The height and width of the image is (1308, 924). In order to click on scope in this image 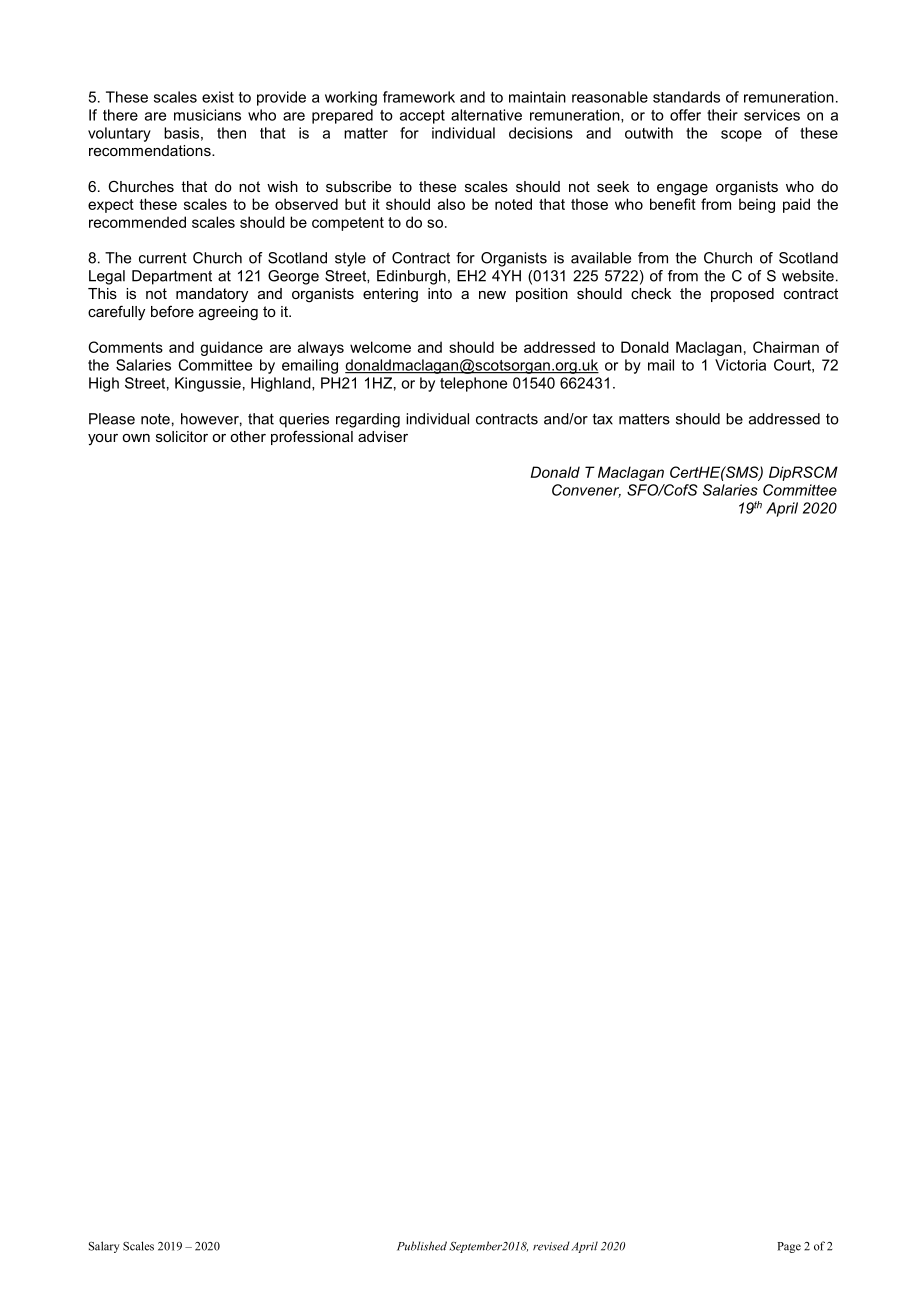, I will do `click(741, 136)`.
